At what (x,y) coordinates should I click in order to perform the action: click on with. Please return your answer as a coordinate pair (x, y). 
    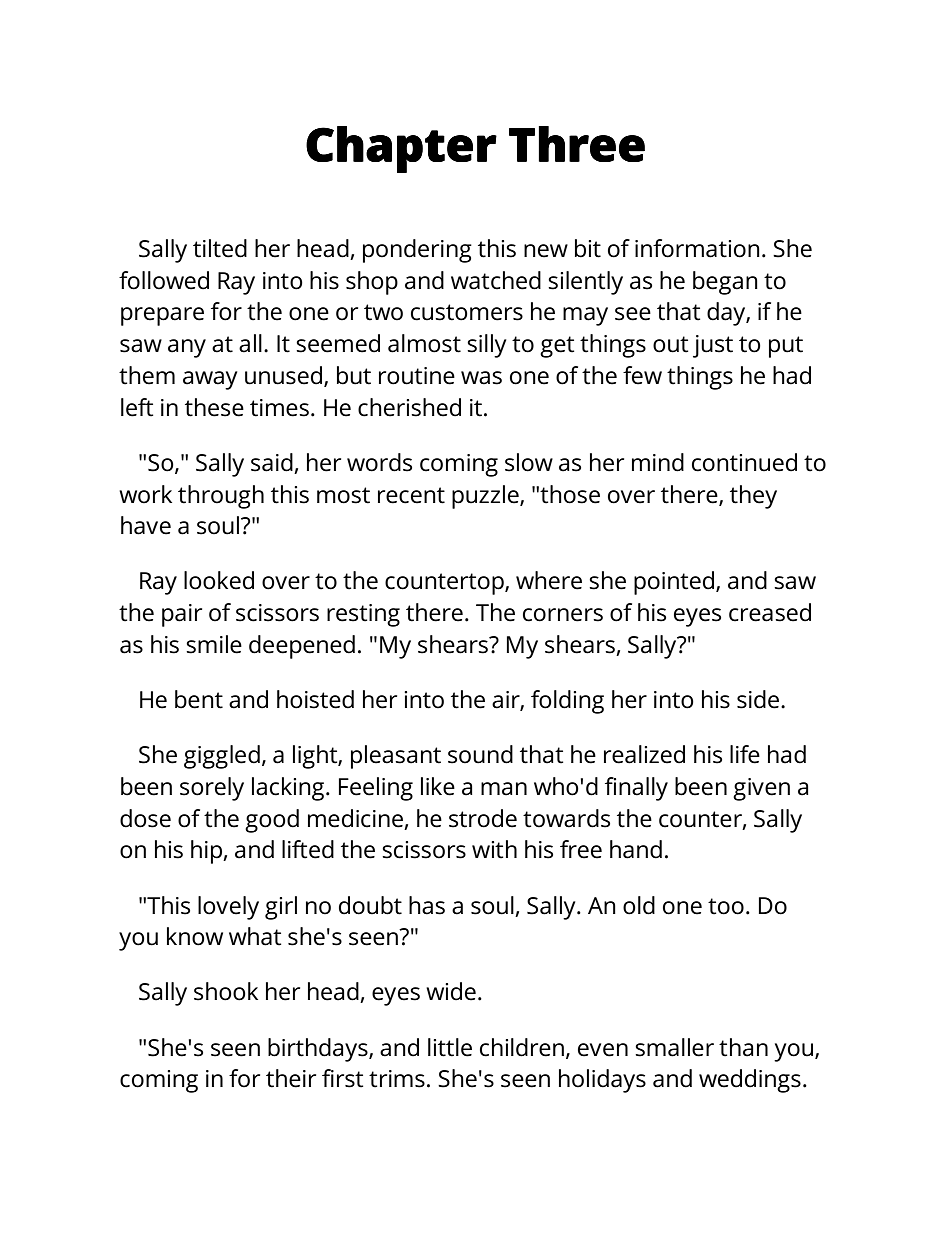
    Looking at the image, I should click on (494, 849).
